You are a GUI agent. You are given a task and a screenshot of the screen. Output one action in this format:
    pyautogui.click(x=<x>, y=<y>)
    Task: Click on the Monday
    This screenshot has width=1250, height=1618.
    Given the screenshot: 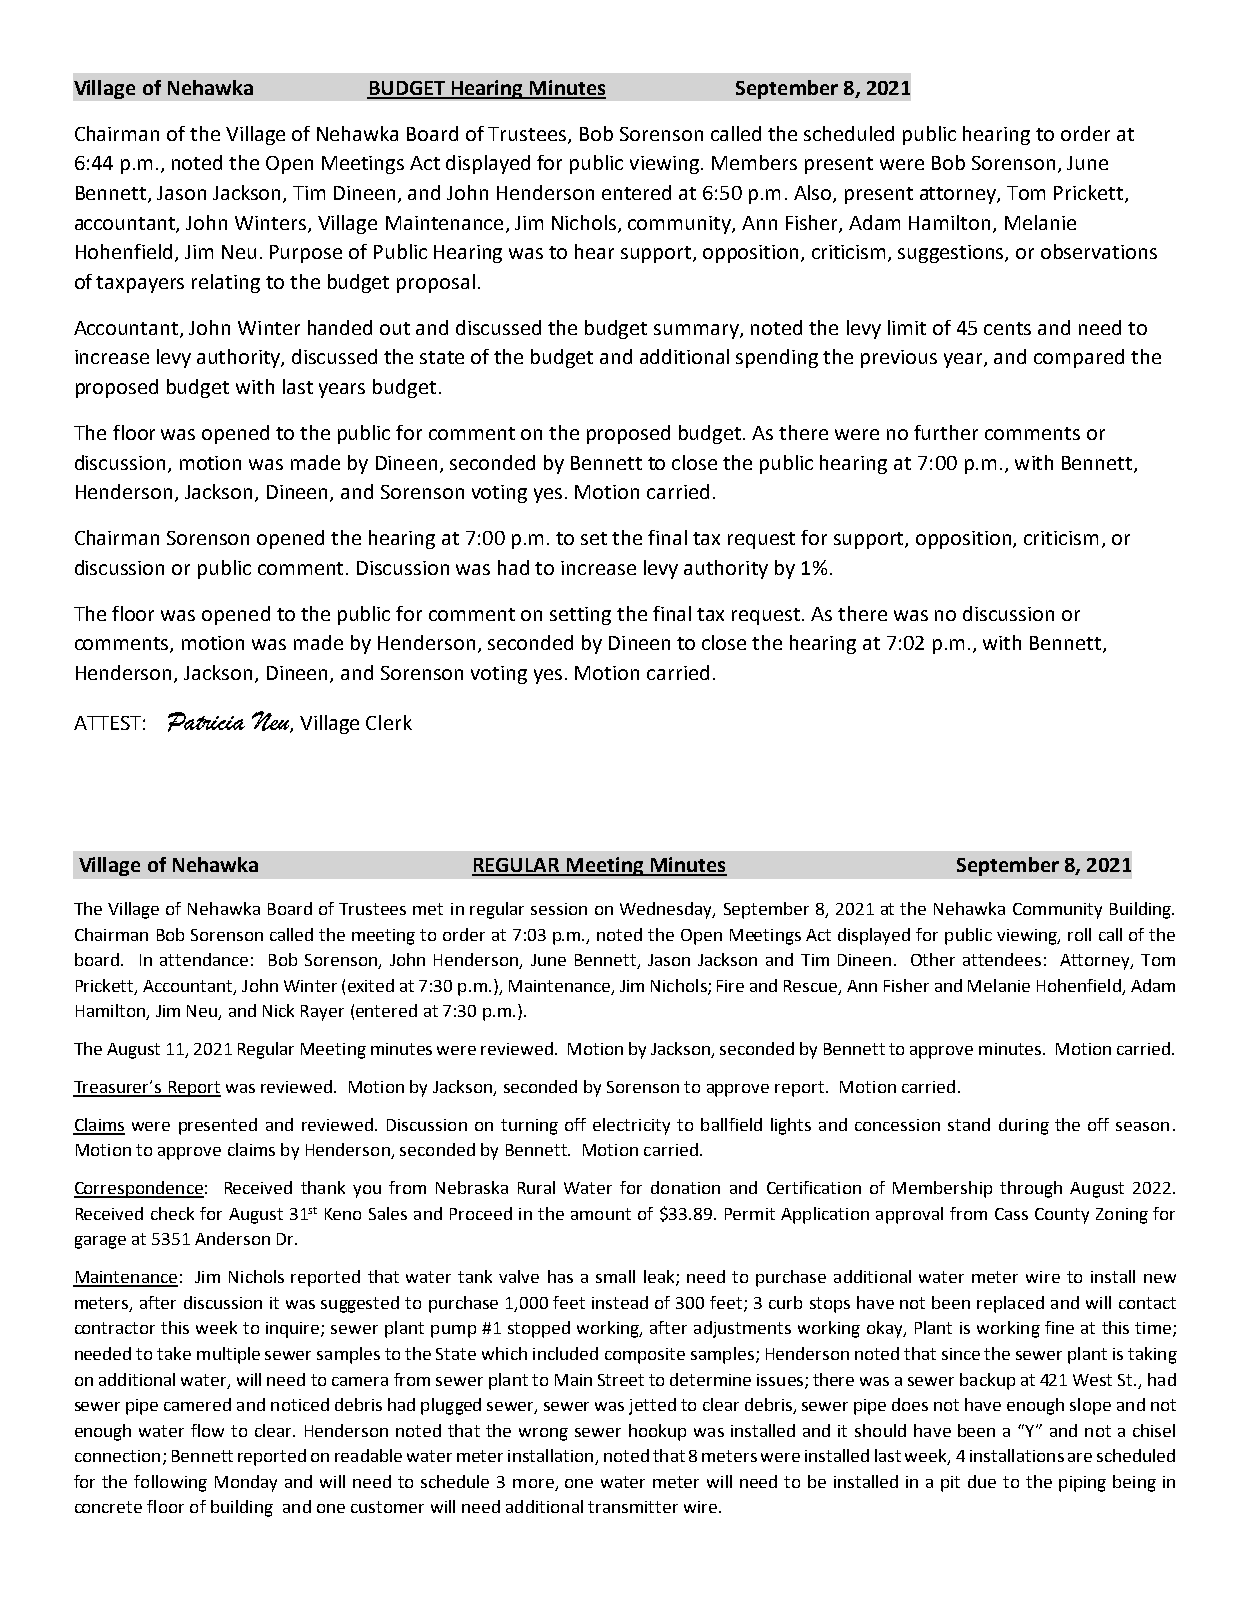 What is the action you would take?
    pyautogui.click(x=246, y=1483)
